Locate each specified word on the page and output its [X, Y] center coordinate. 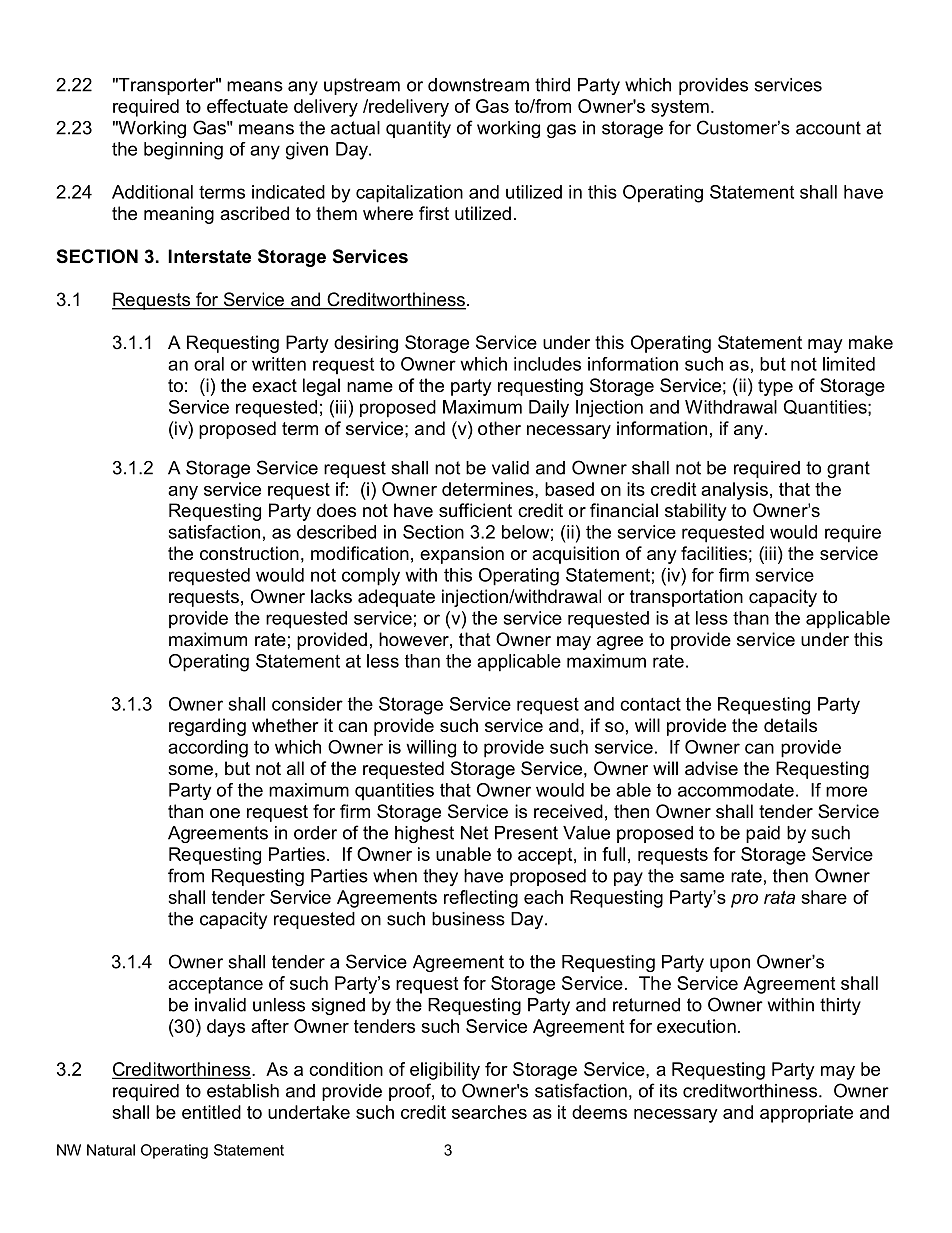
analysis [734, 491]
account [828, 128]
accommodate [736, 790]
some [190, 770]
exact [274, 385]
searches [489, 1112]
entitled [211, 1112]
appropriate [806, 1114]
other [499, 428]
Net [474, 833]
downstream [478, 85]
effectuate [247, 106]
